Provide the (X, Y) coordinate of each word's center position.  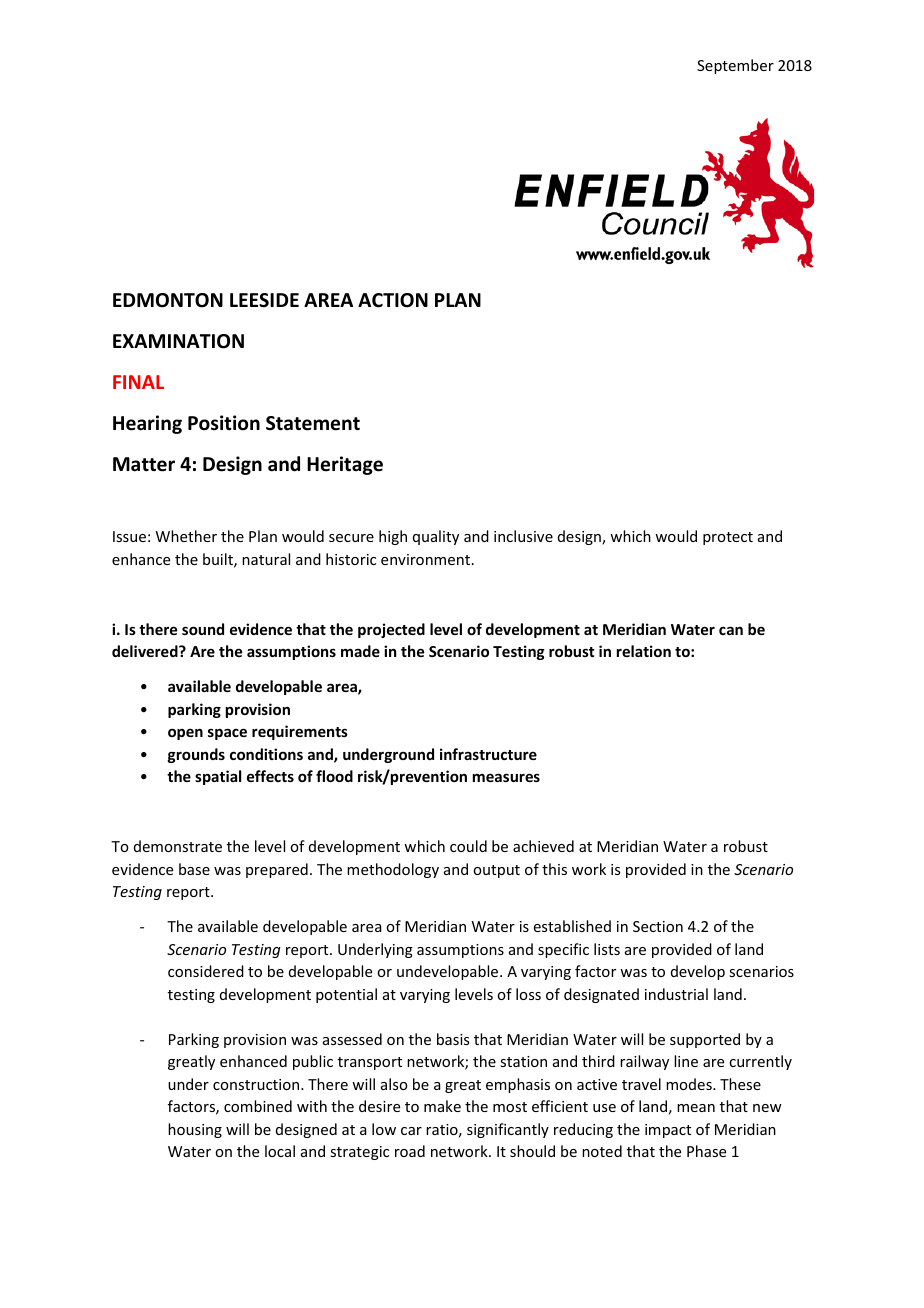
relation (644, 651)
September (735, 66)
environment (427, 559)
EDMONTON (168, 300)
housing (195, 1130)
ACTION (393, 300)
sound (203, 629)
